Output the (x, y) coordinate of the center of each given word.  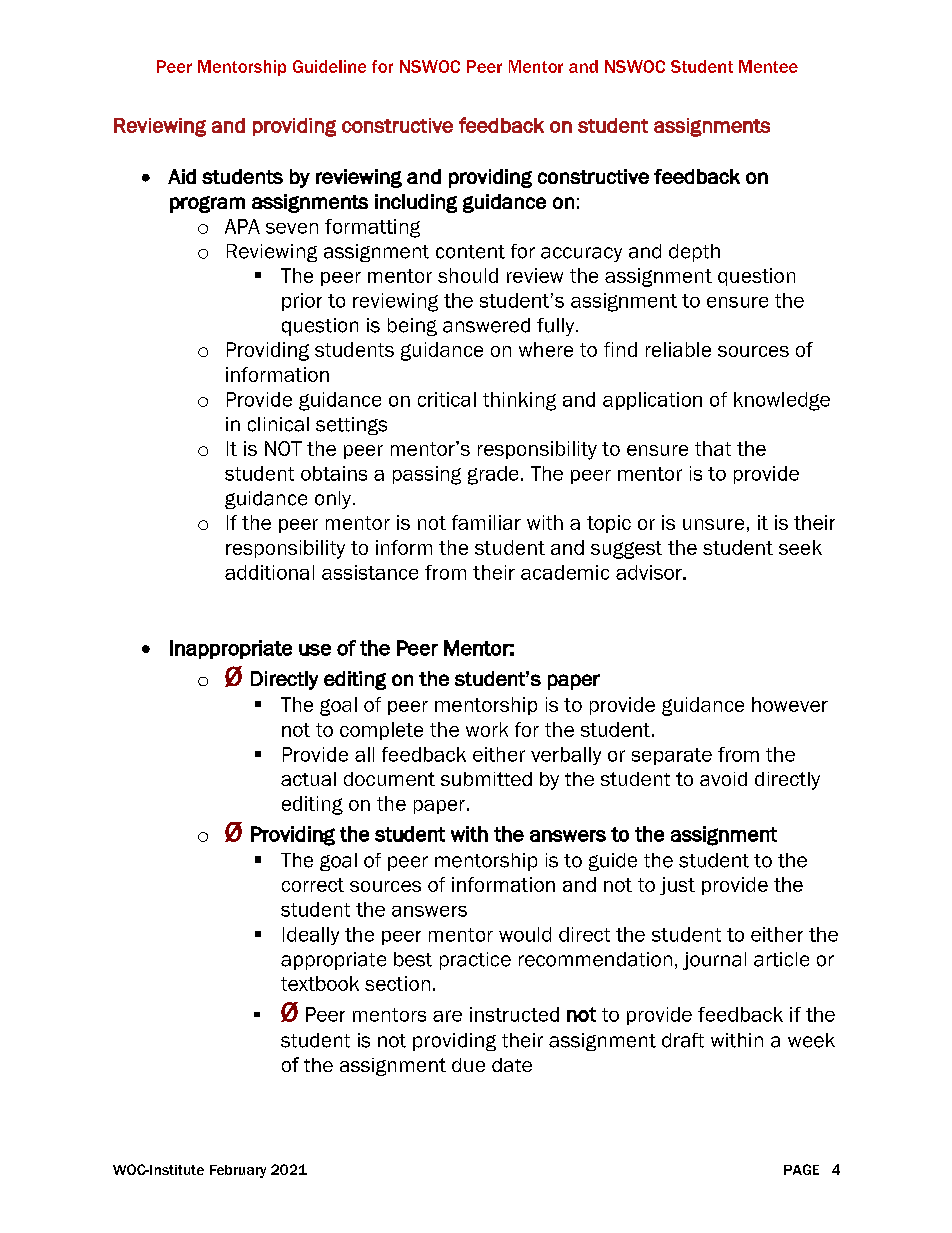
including (416, 203)
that (713, 448)
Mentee (768, 66)
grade (493, 475)
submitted (486, 779)
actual (308, 779)
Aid (182, 176)
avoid (723, 779)
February (238, 1171)
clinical (278, 424)
